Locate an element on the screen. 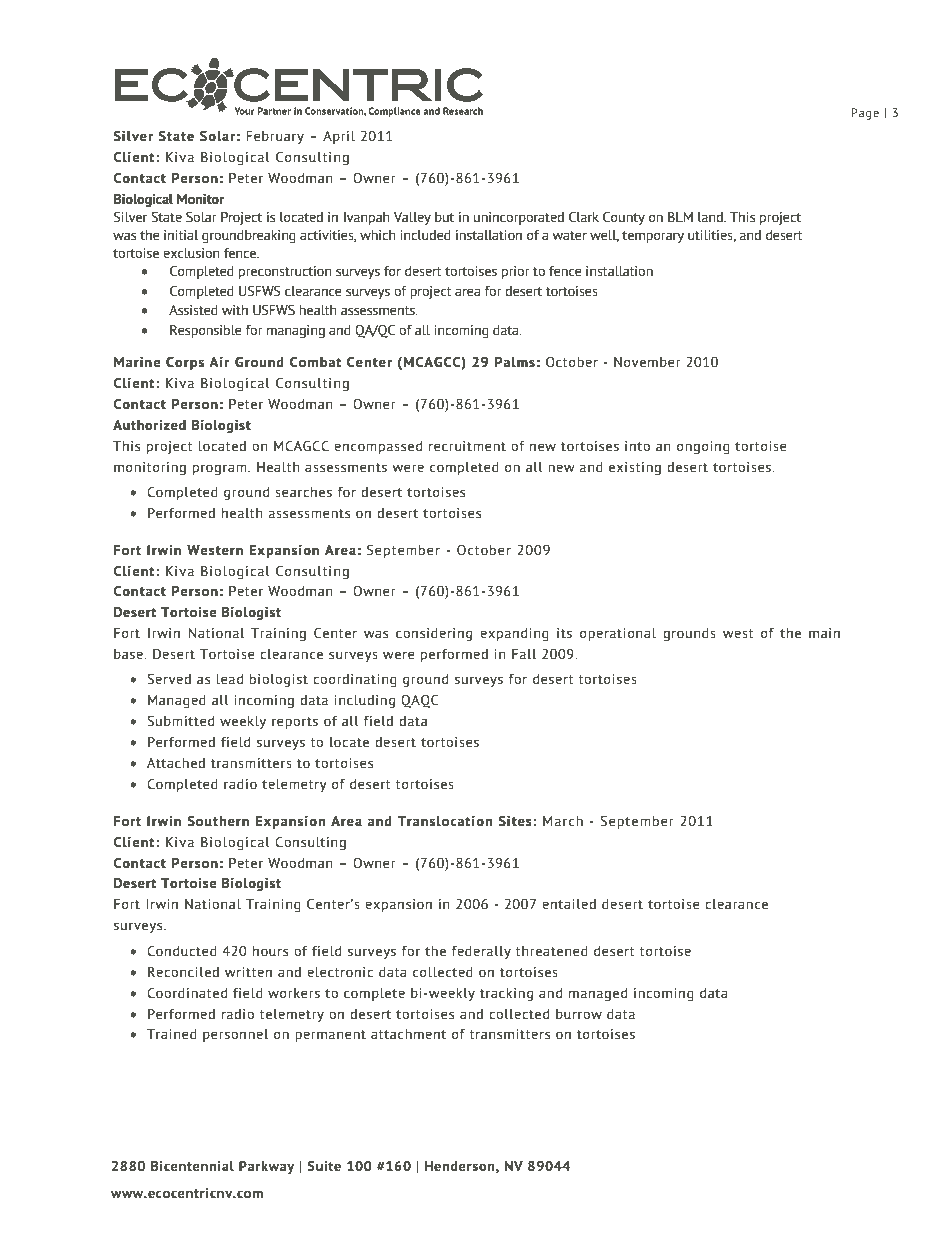  February is located at coordinates (275, 137).
